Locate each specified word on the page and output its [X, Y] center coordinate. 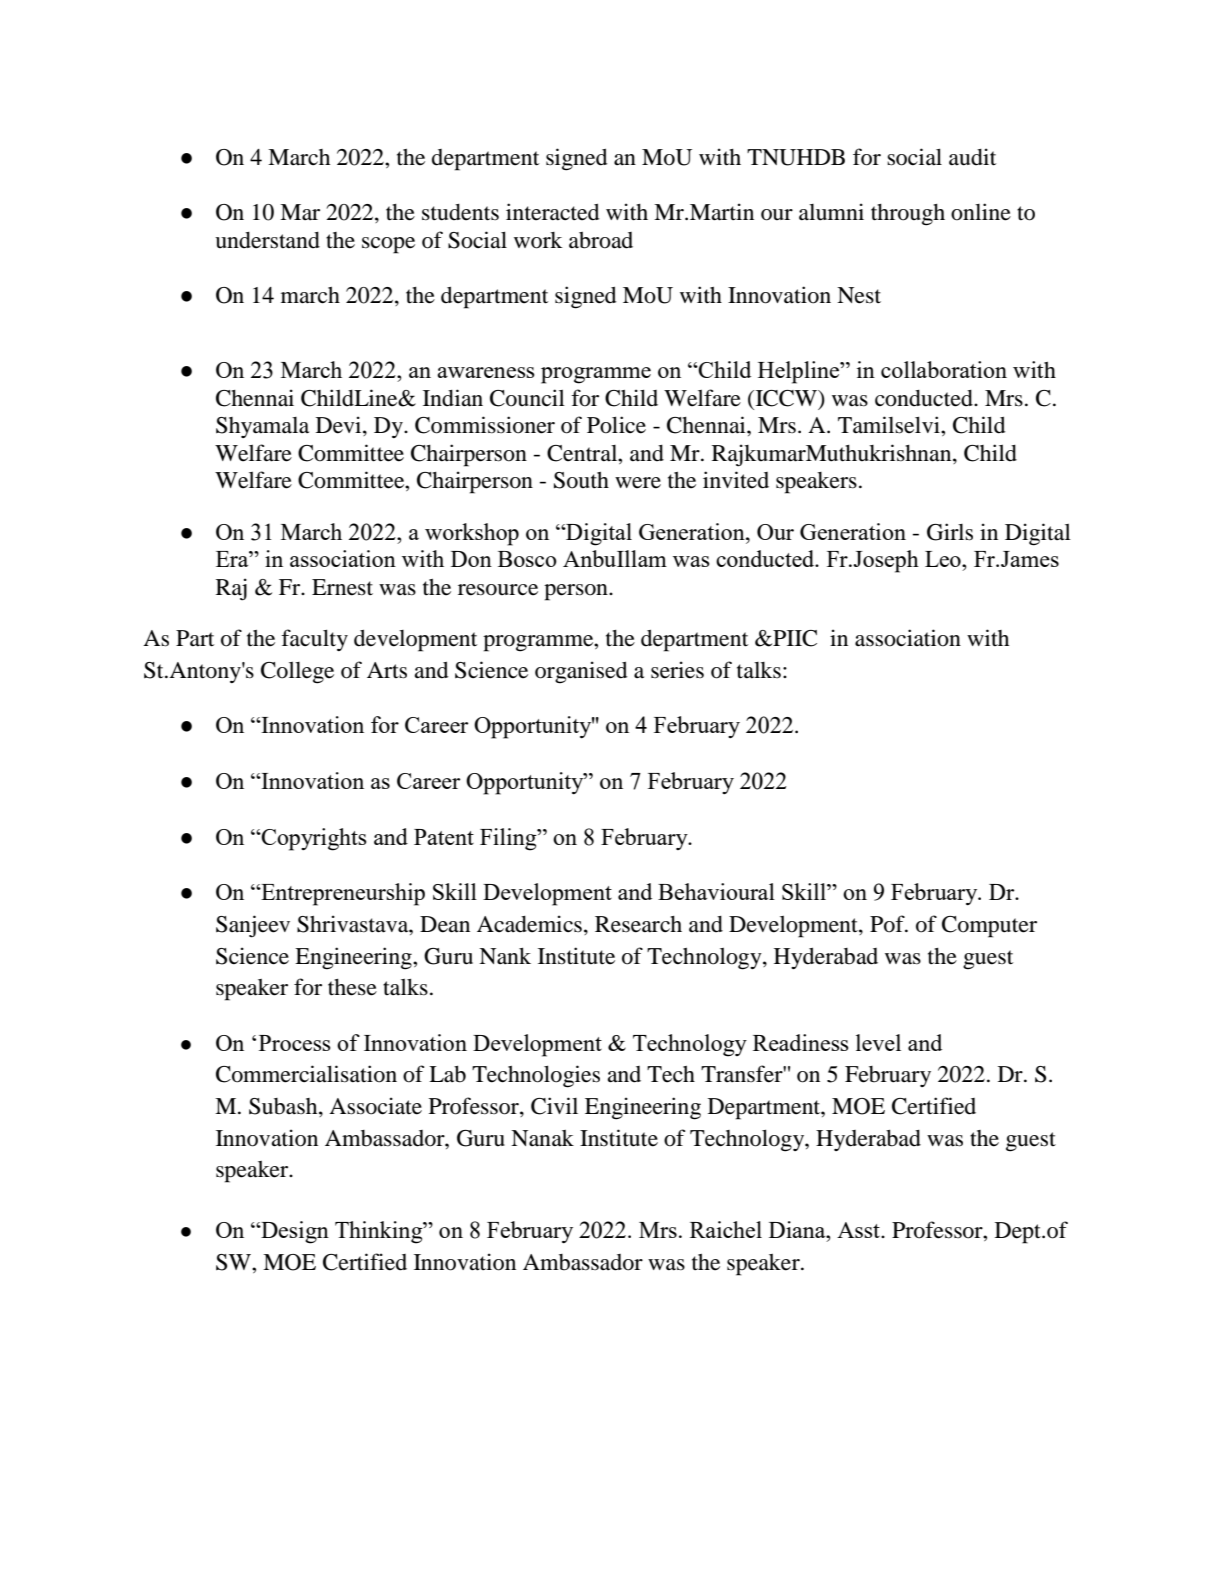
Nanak [542, 1138]
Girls [950, 532]
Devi [340, 426]
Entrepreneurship [342, 894]
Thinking [380, 1232]
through [908, 215]
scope [388, 245]
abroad [601, 240]
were [638, 483]
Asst [859, 1230]
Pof [888, 924]
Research [638, 924]
